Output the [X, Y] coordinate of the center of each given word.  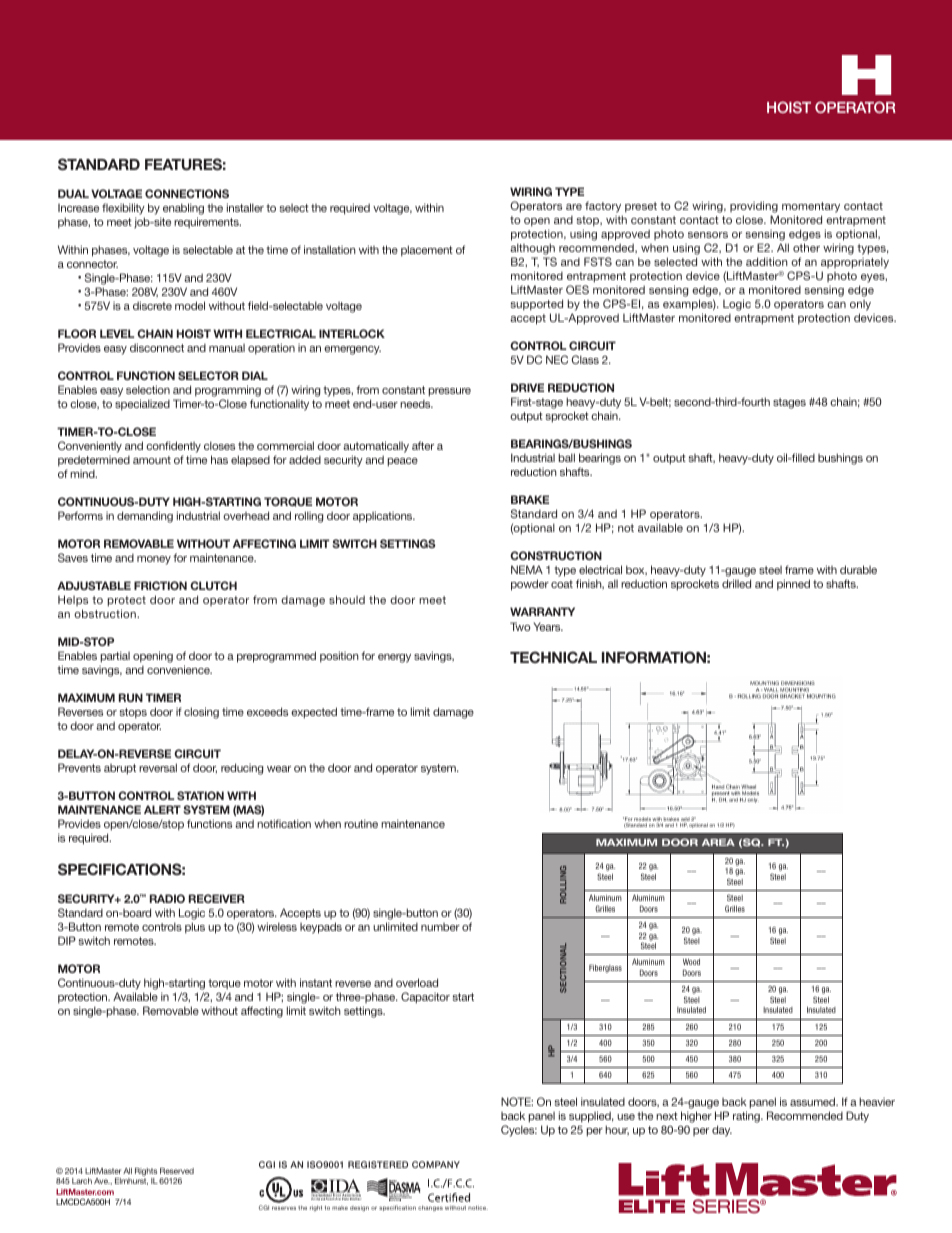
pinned [793, 585]
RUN [131, 697]
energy [394, 658]
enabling [183, 209]
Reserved [177, 1171]
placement [427, 251]
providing [754, 208]
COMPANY [436, 1164]
